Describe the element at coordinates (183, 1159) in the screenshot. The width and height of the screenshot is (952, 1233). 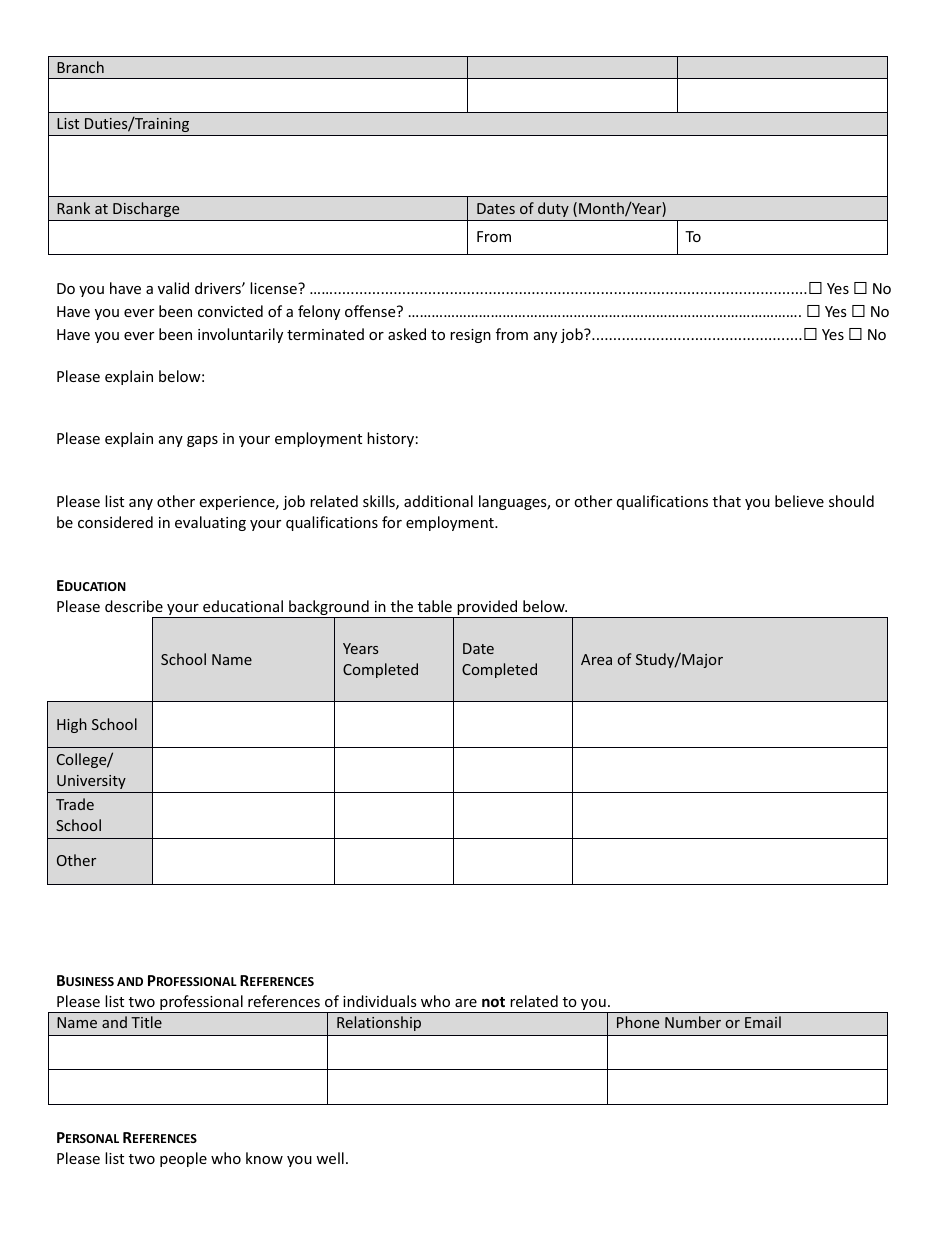
I see `people` at that location.
